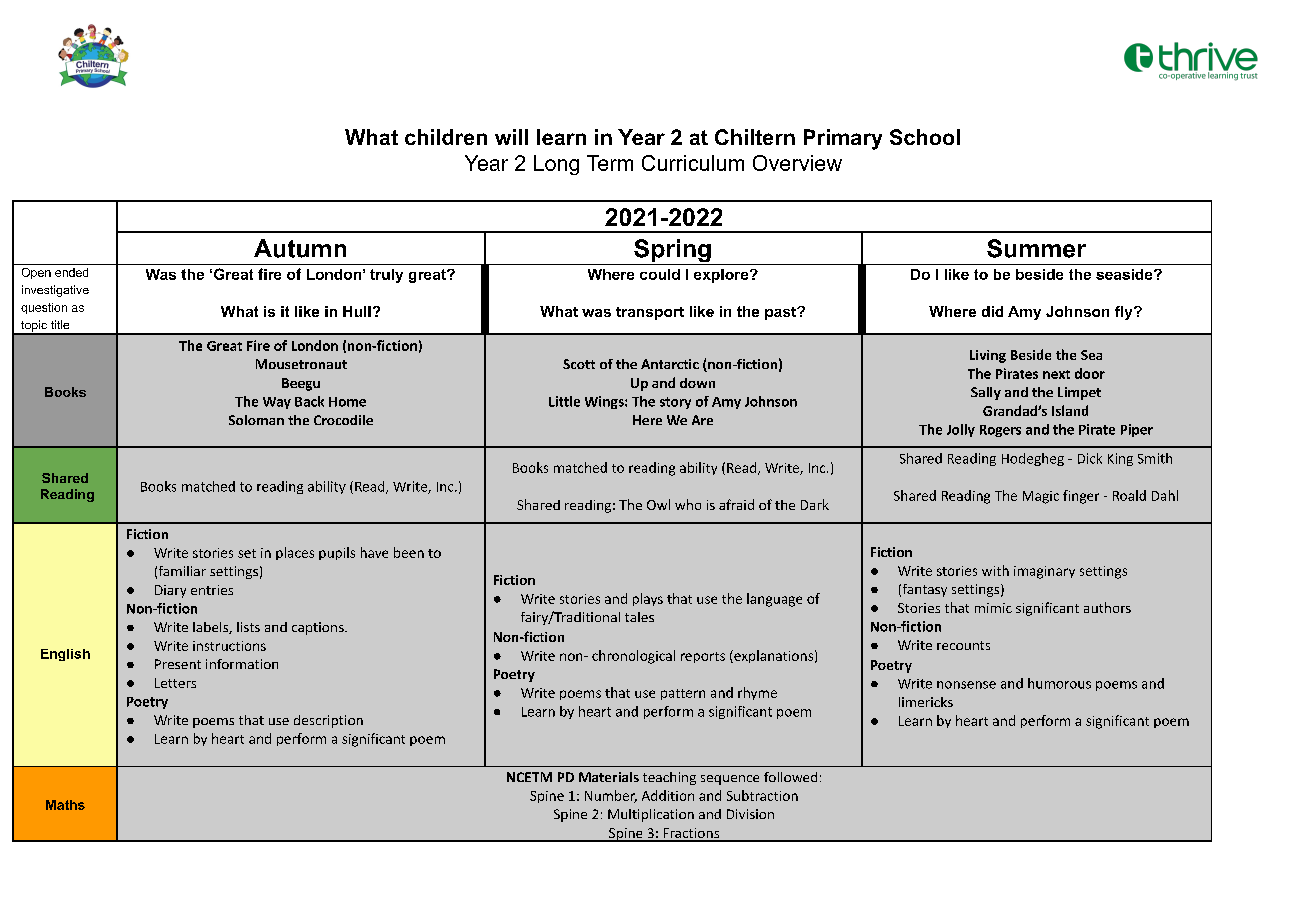 This page has width=1307, height=924. Describe the element at coordinates (1041, 497) in the page. I see `Magic` at that location.
